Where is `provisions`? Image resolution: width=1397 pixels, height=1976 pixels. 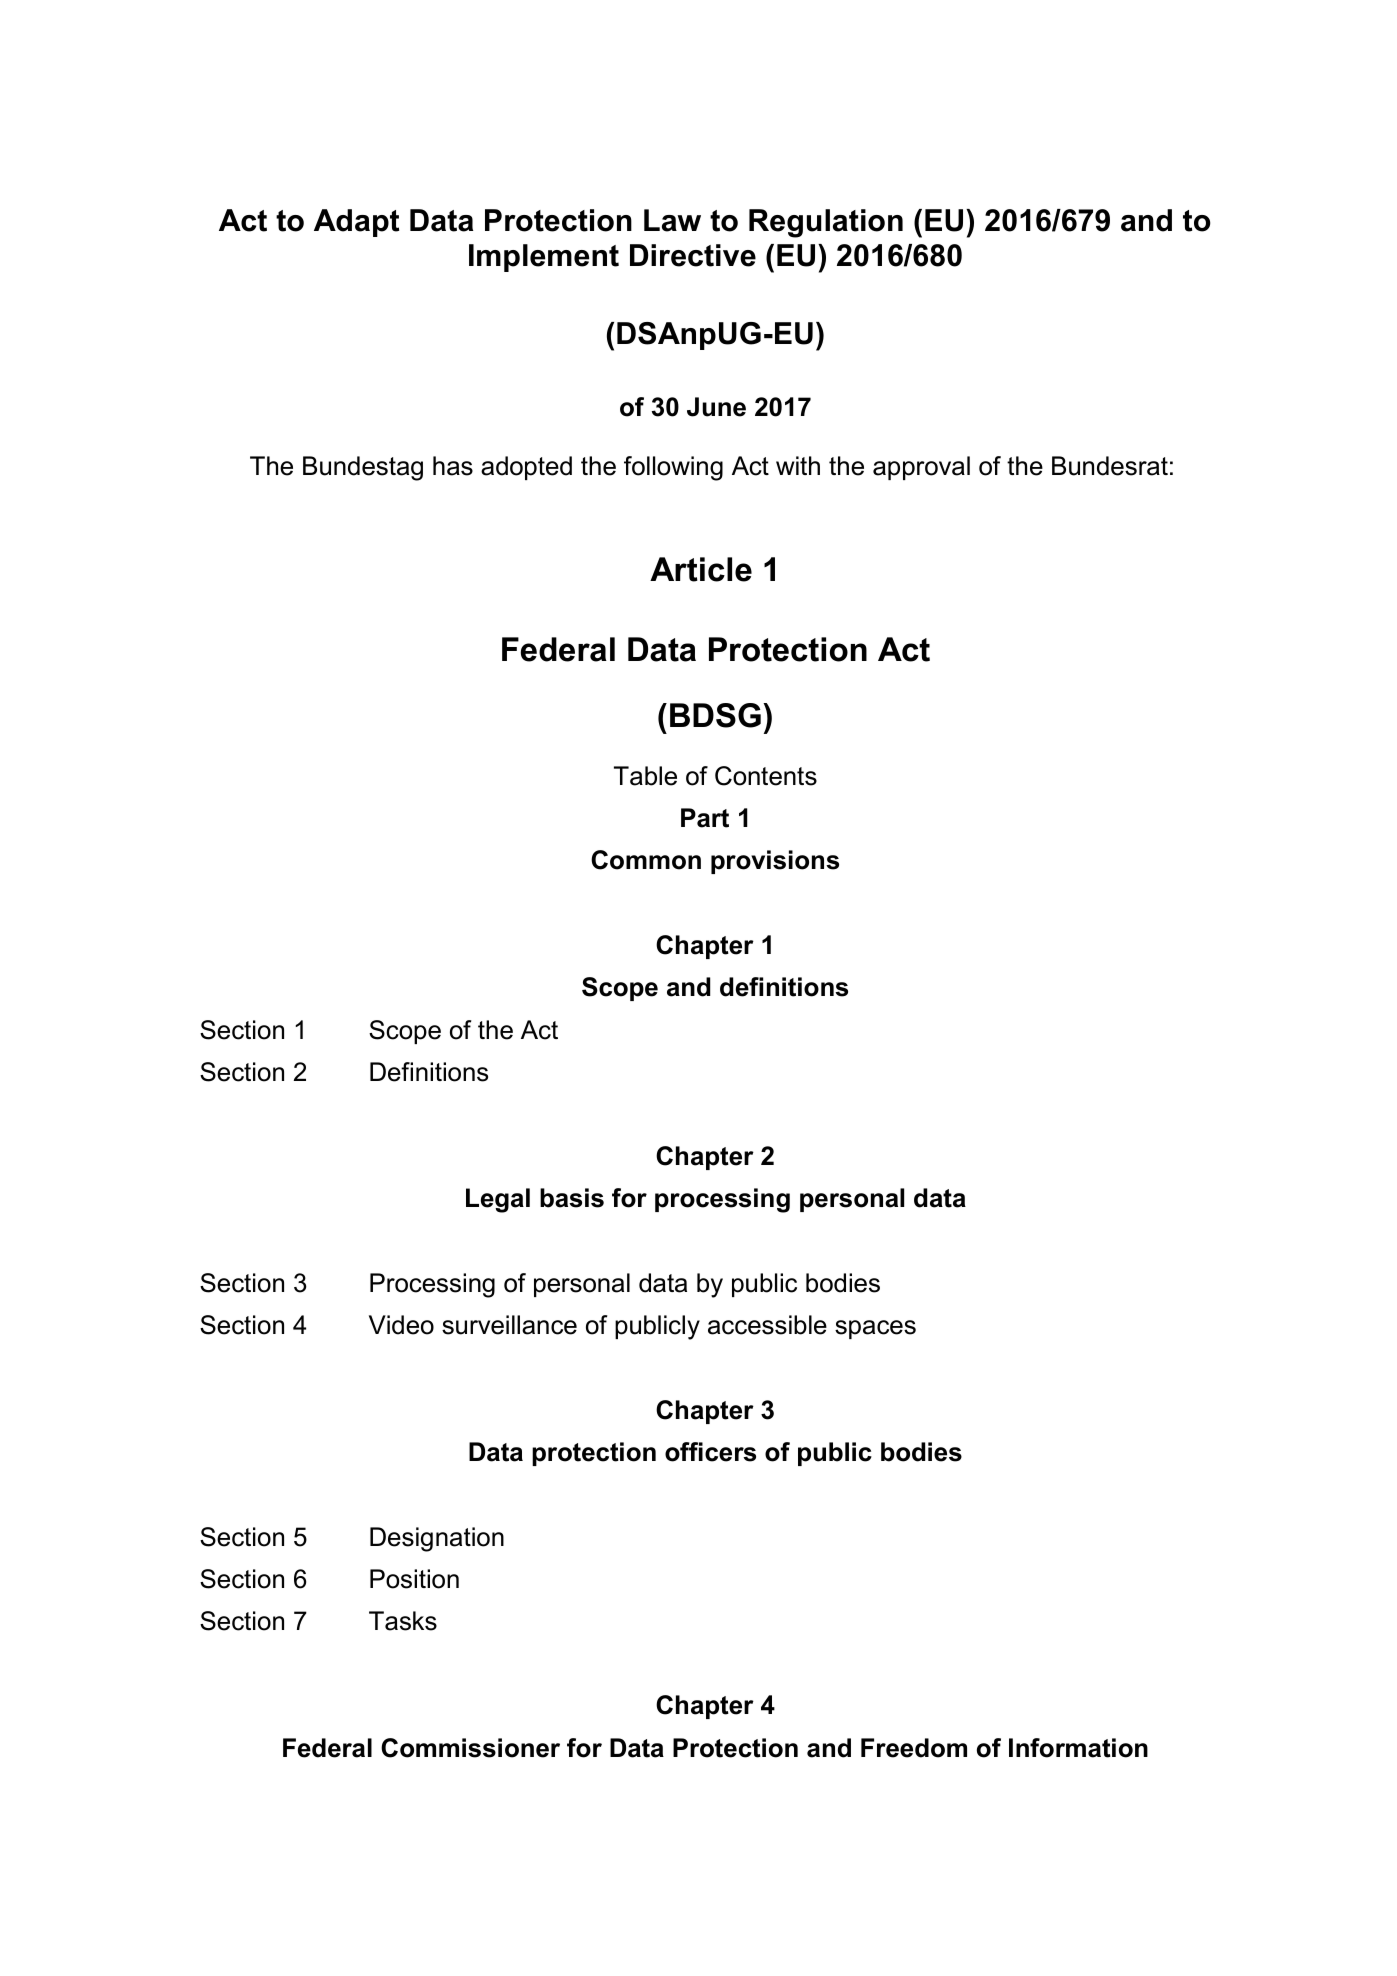
provisions is located at coordinates (775, 862).
